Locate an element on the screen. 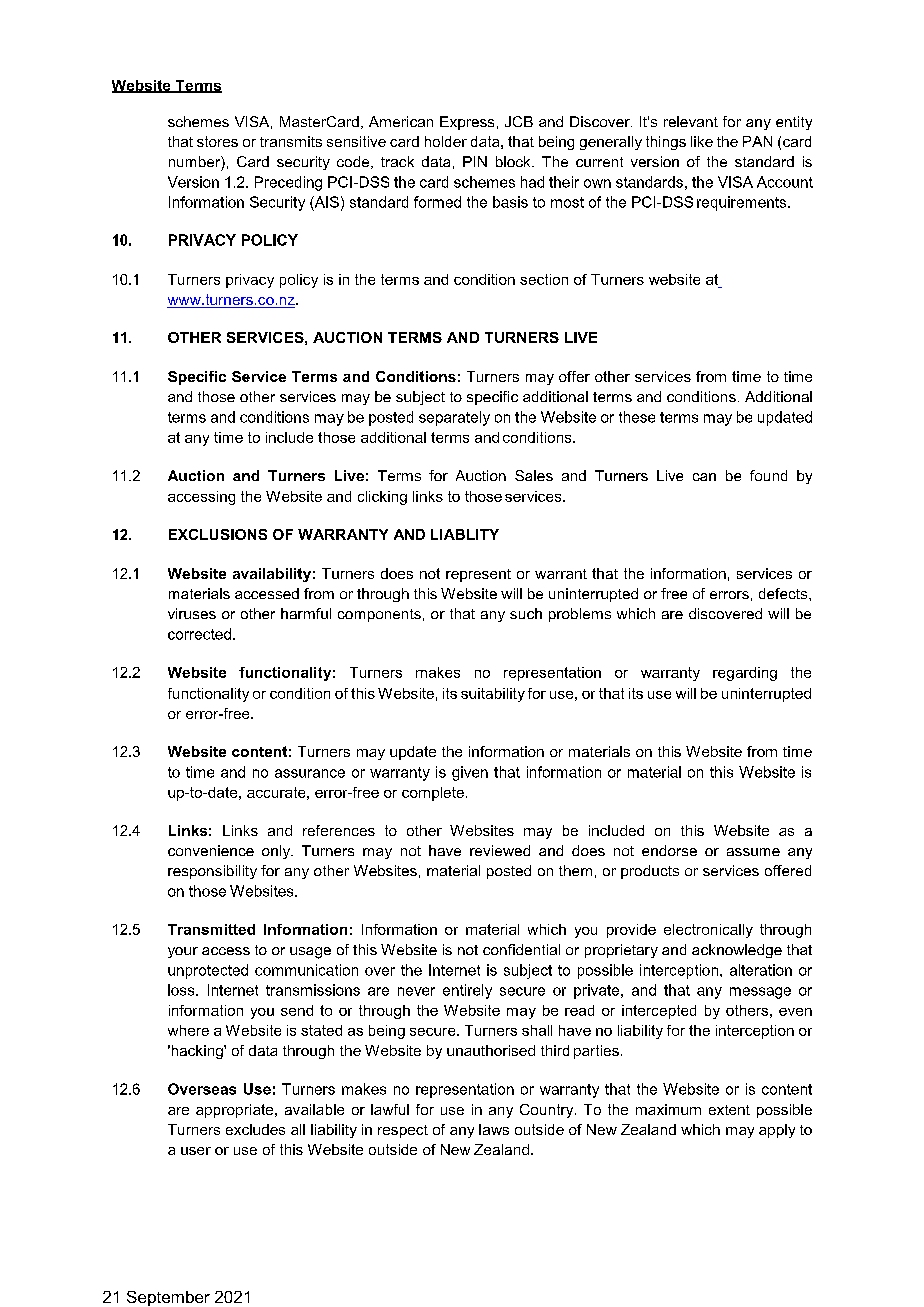 This screenshot has height=1307, width=924. PIN is located at coordinates (475, 161).
